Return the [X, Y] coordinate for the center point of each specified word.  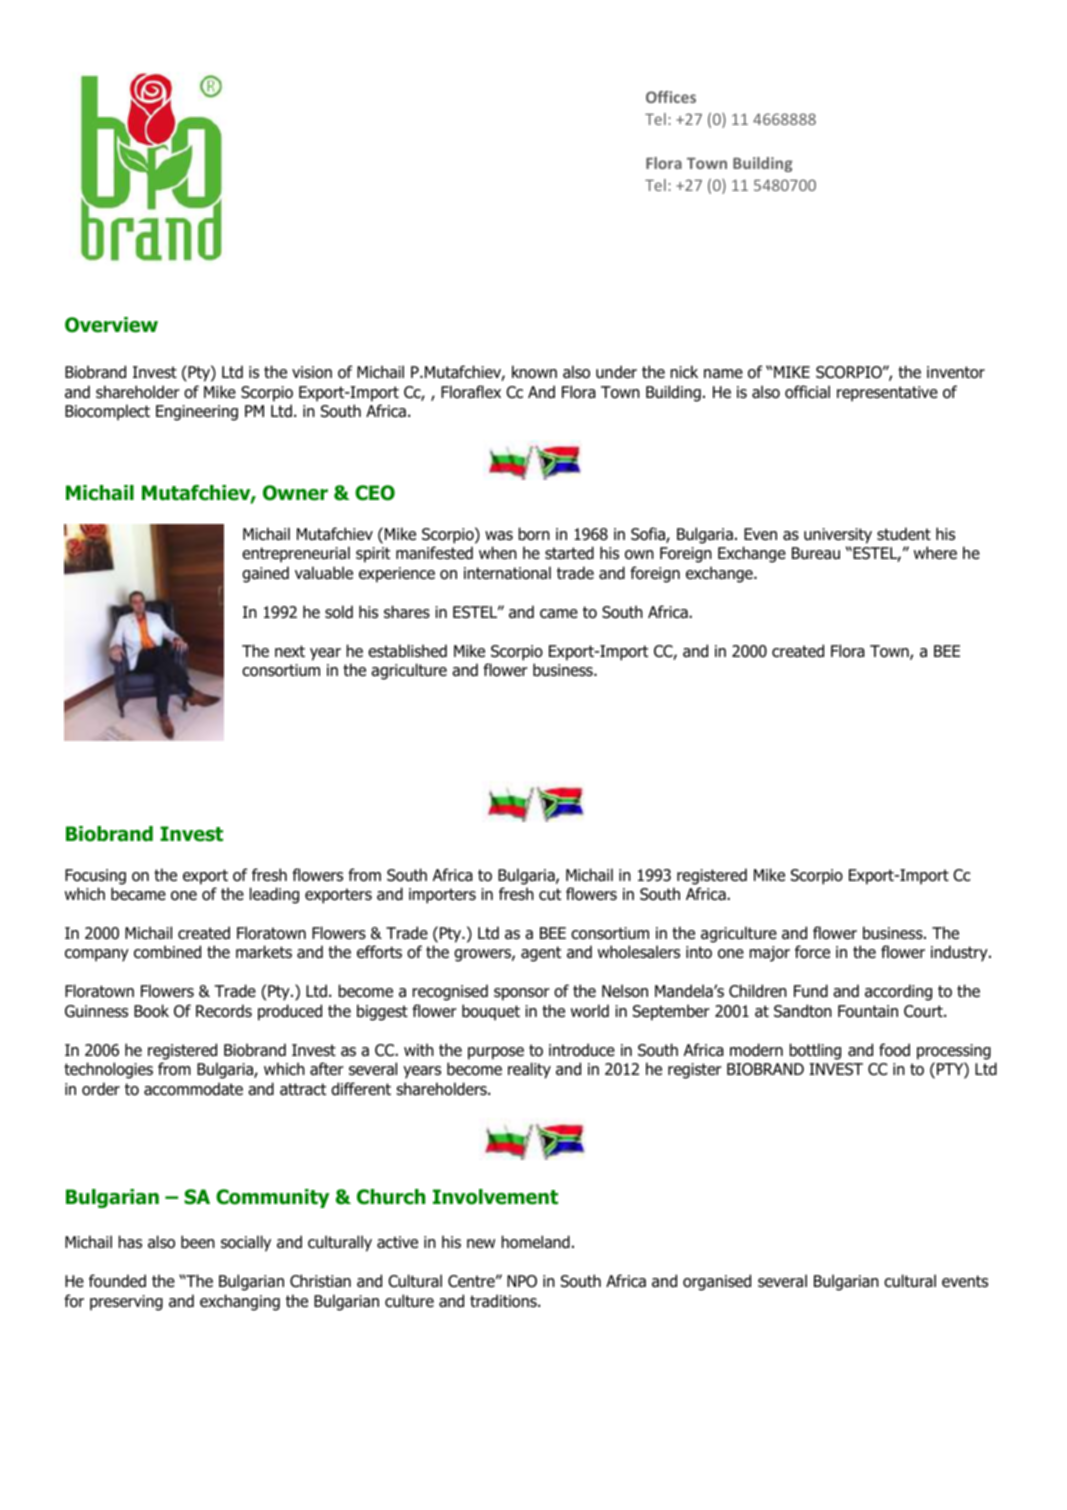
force [812, 952]
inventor [956, 372]
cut [550, 894]
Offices [671, 97]
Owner [295, 493]
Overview [111, 325]
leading [274, 895]
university [838, 536]
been [198, 1242]
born [534, 534]
